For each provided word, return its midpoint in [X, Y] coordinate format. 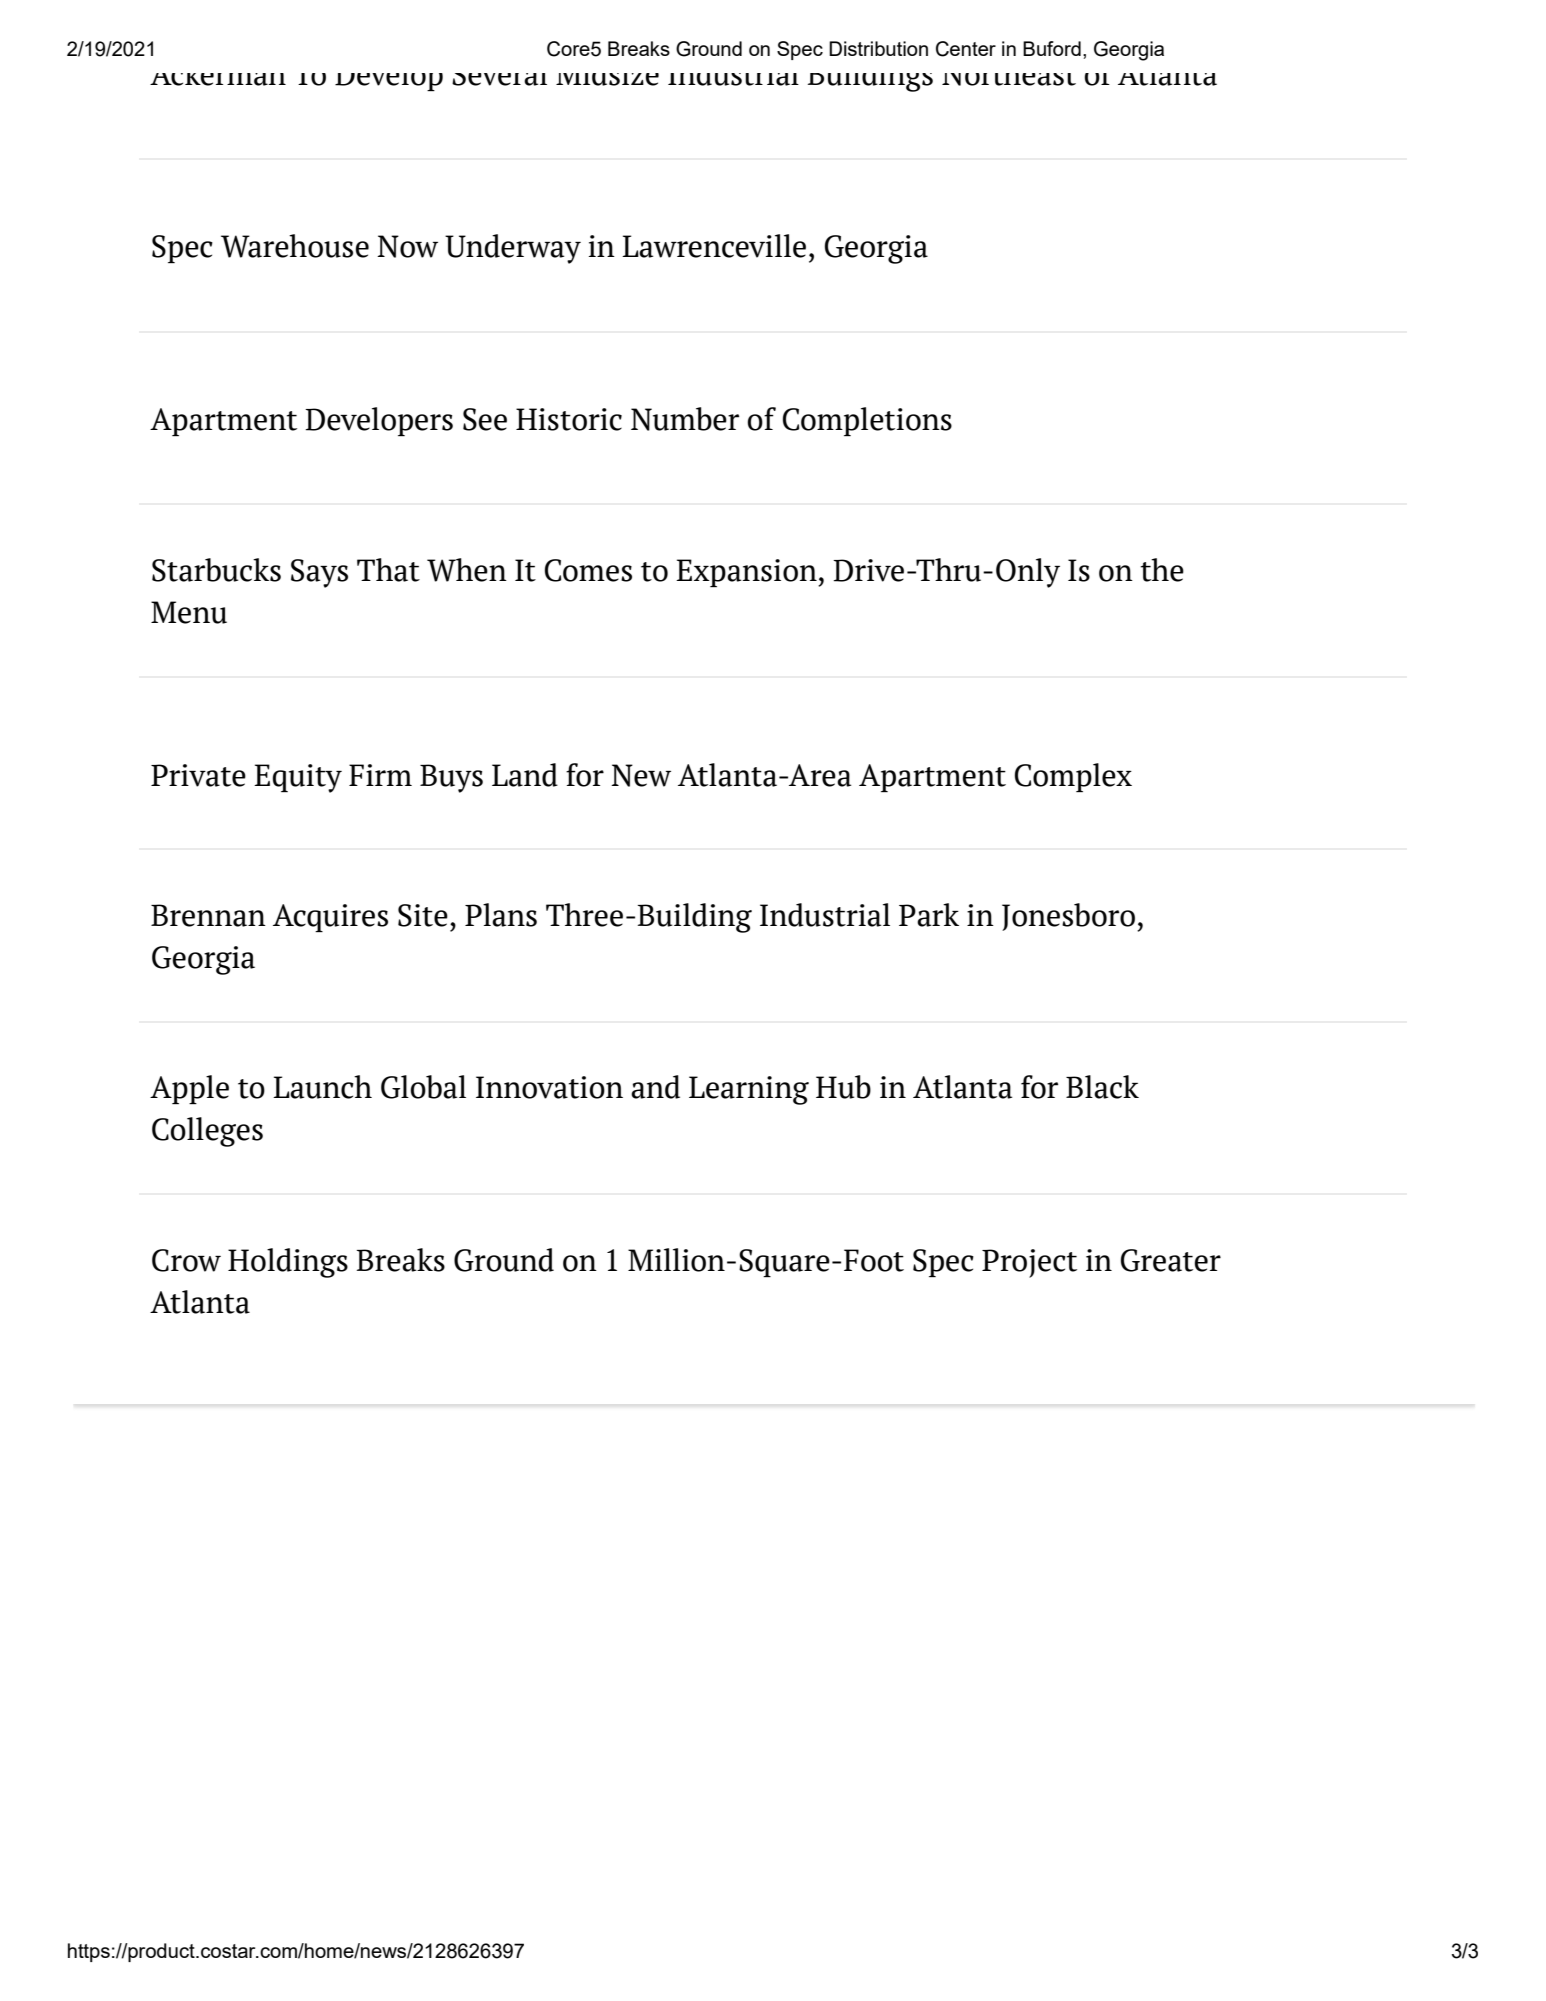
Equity [298, 778]
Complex [1073, 777]
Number [685, 419]
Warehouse [295, 246]
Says [319, 573]
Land [525, 775]
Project [1029, 1263]
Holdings [288, 1263]
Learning [749, 1090]
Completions [867, 421]
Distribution [878, 48]
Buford [1052, 48]
